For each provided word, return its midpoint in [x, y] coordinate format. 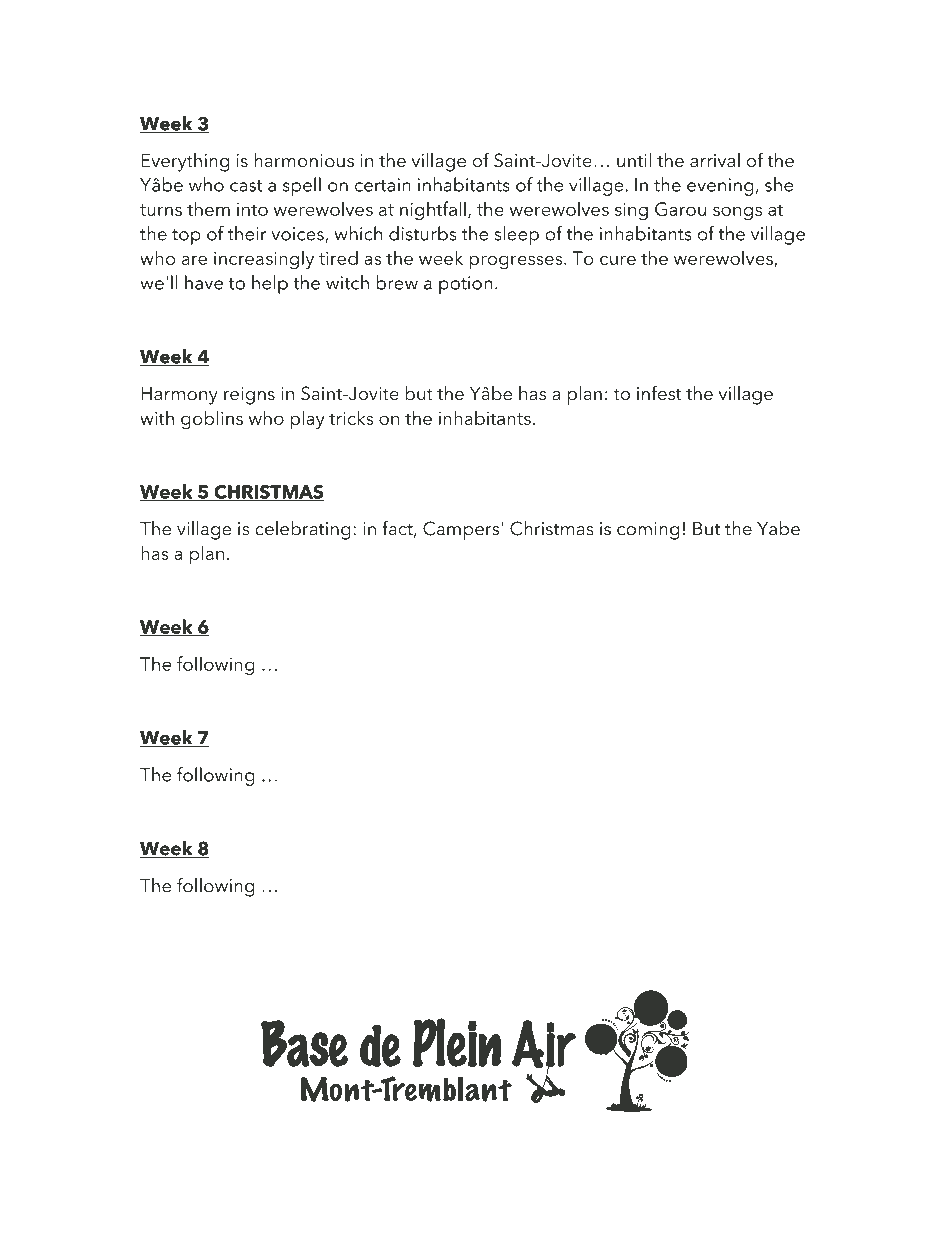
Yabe [778, 528]
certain [383, 185]
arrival [715, 160]
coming [648, 531]
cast [246, 186]
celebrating [303, 530]
